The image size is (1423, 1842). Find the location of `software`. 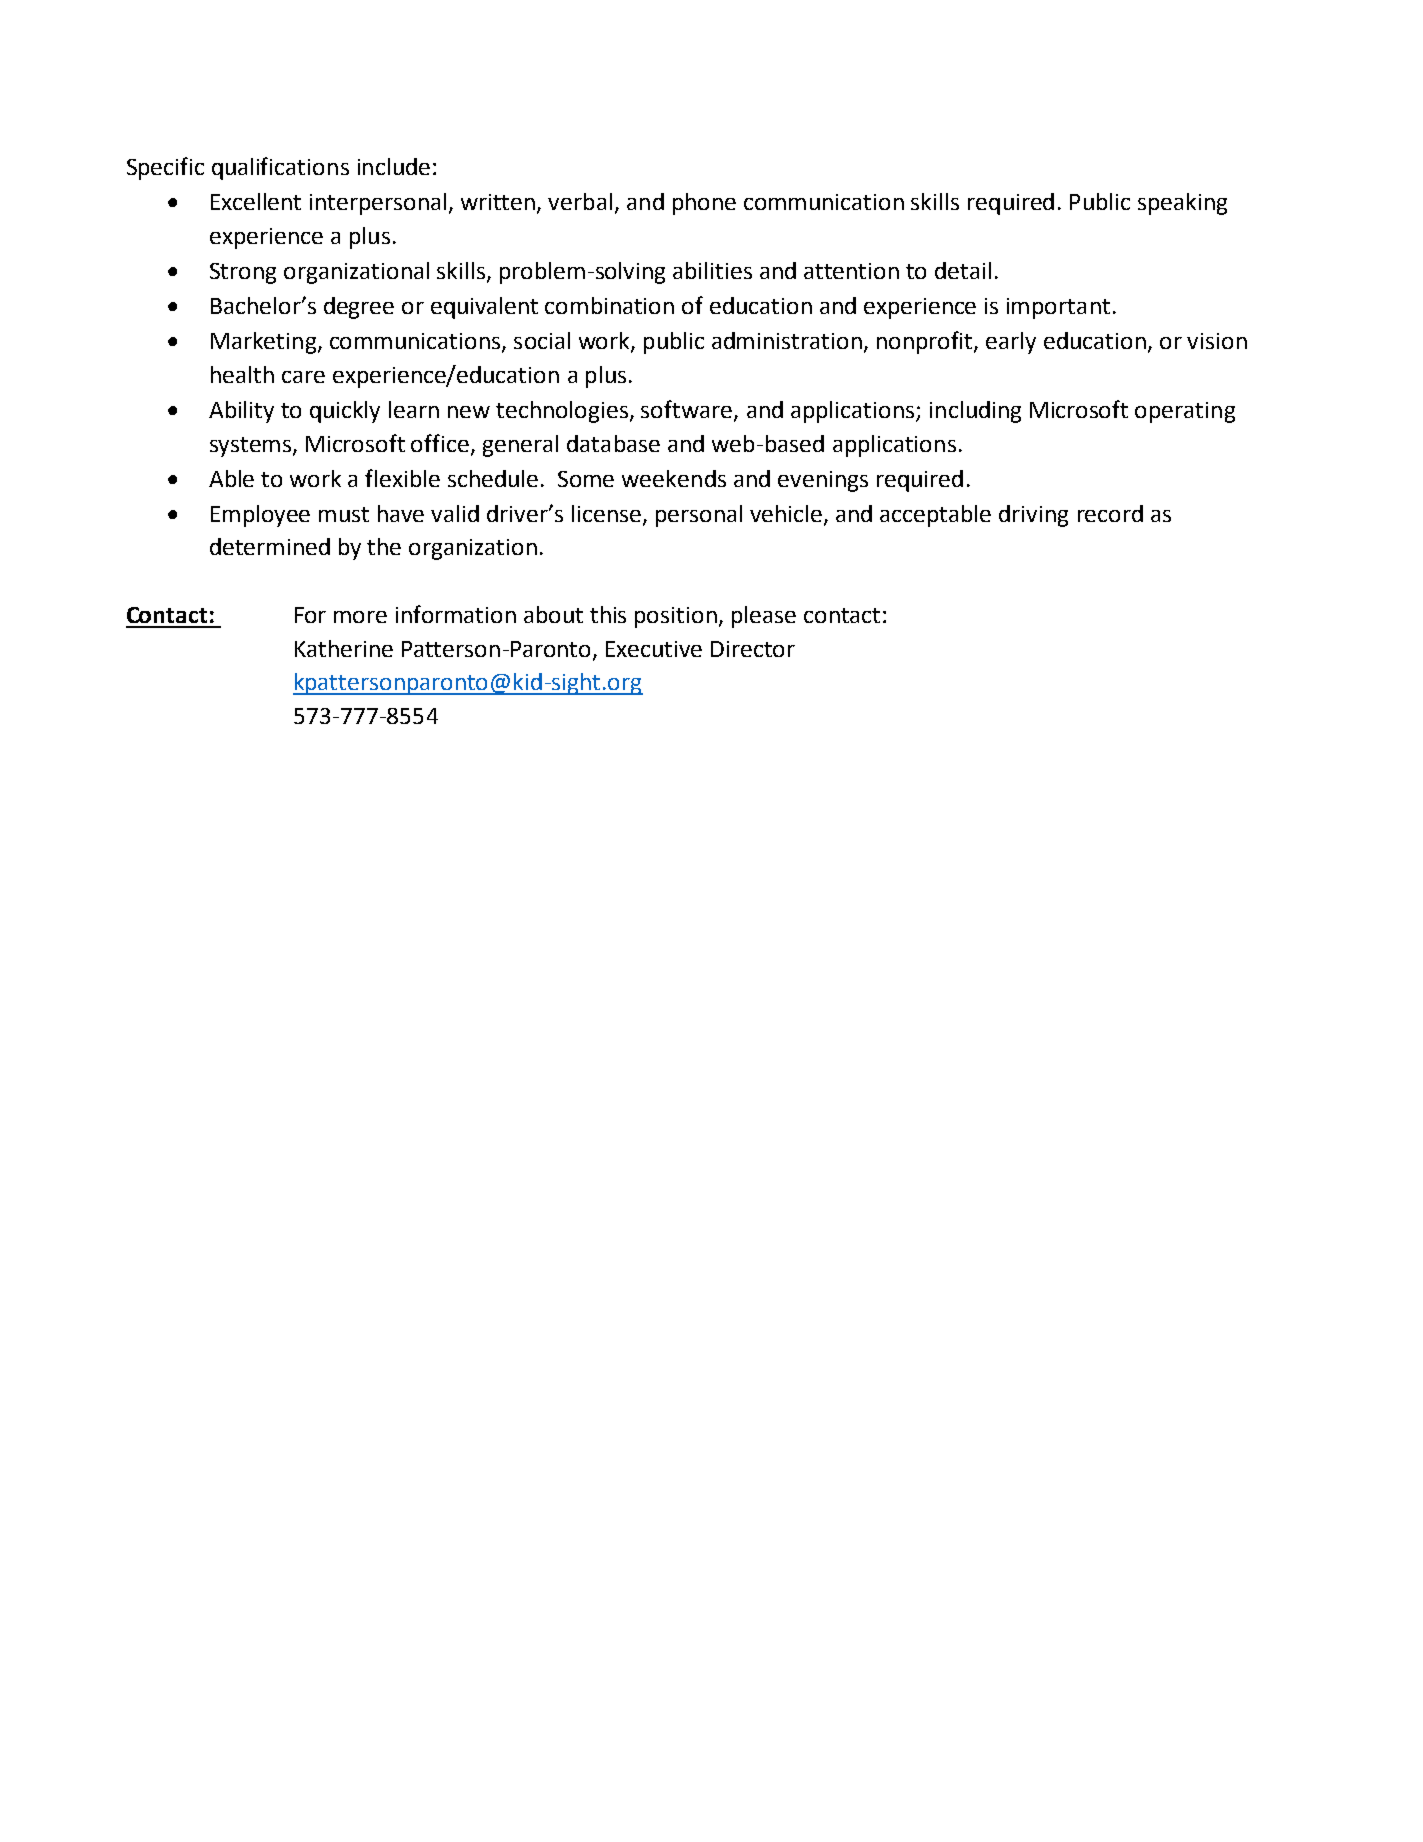

software is located at coordinates (688, 410).
